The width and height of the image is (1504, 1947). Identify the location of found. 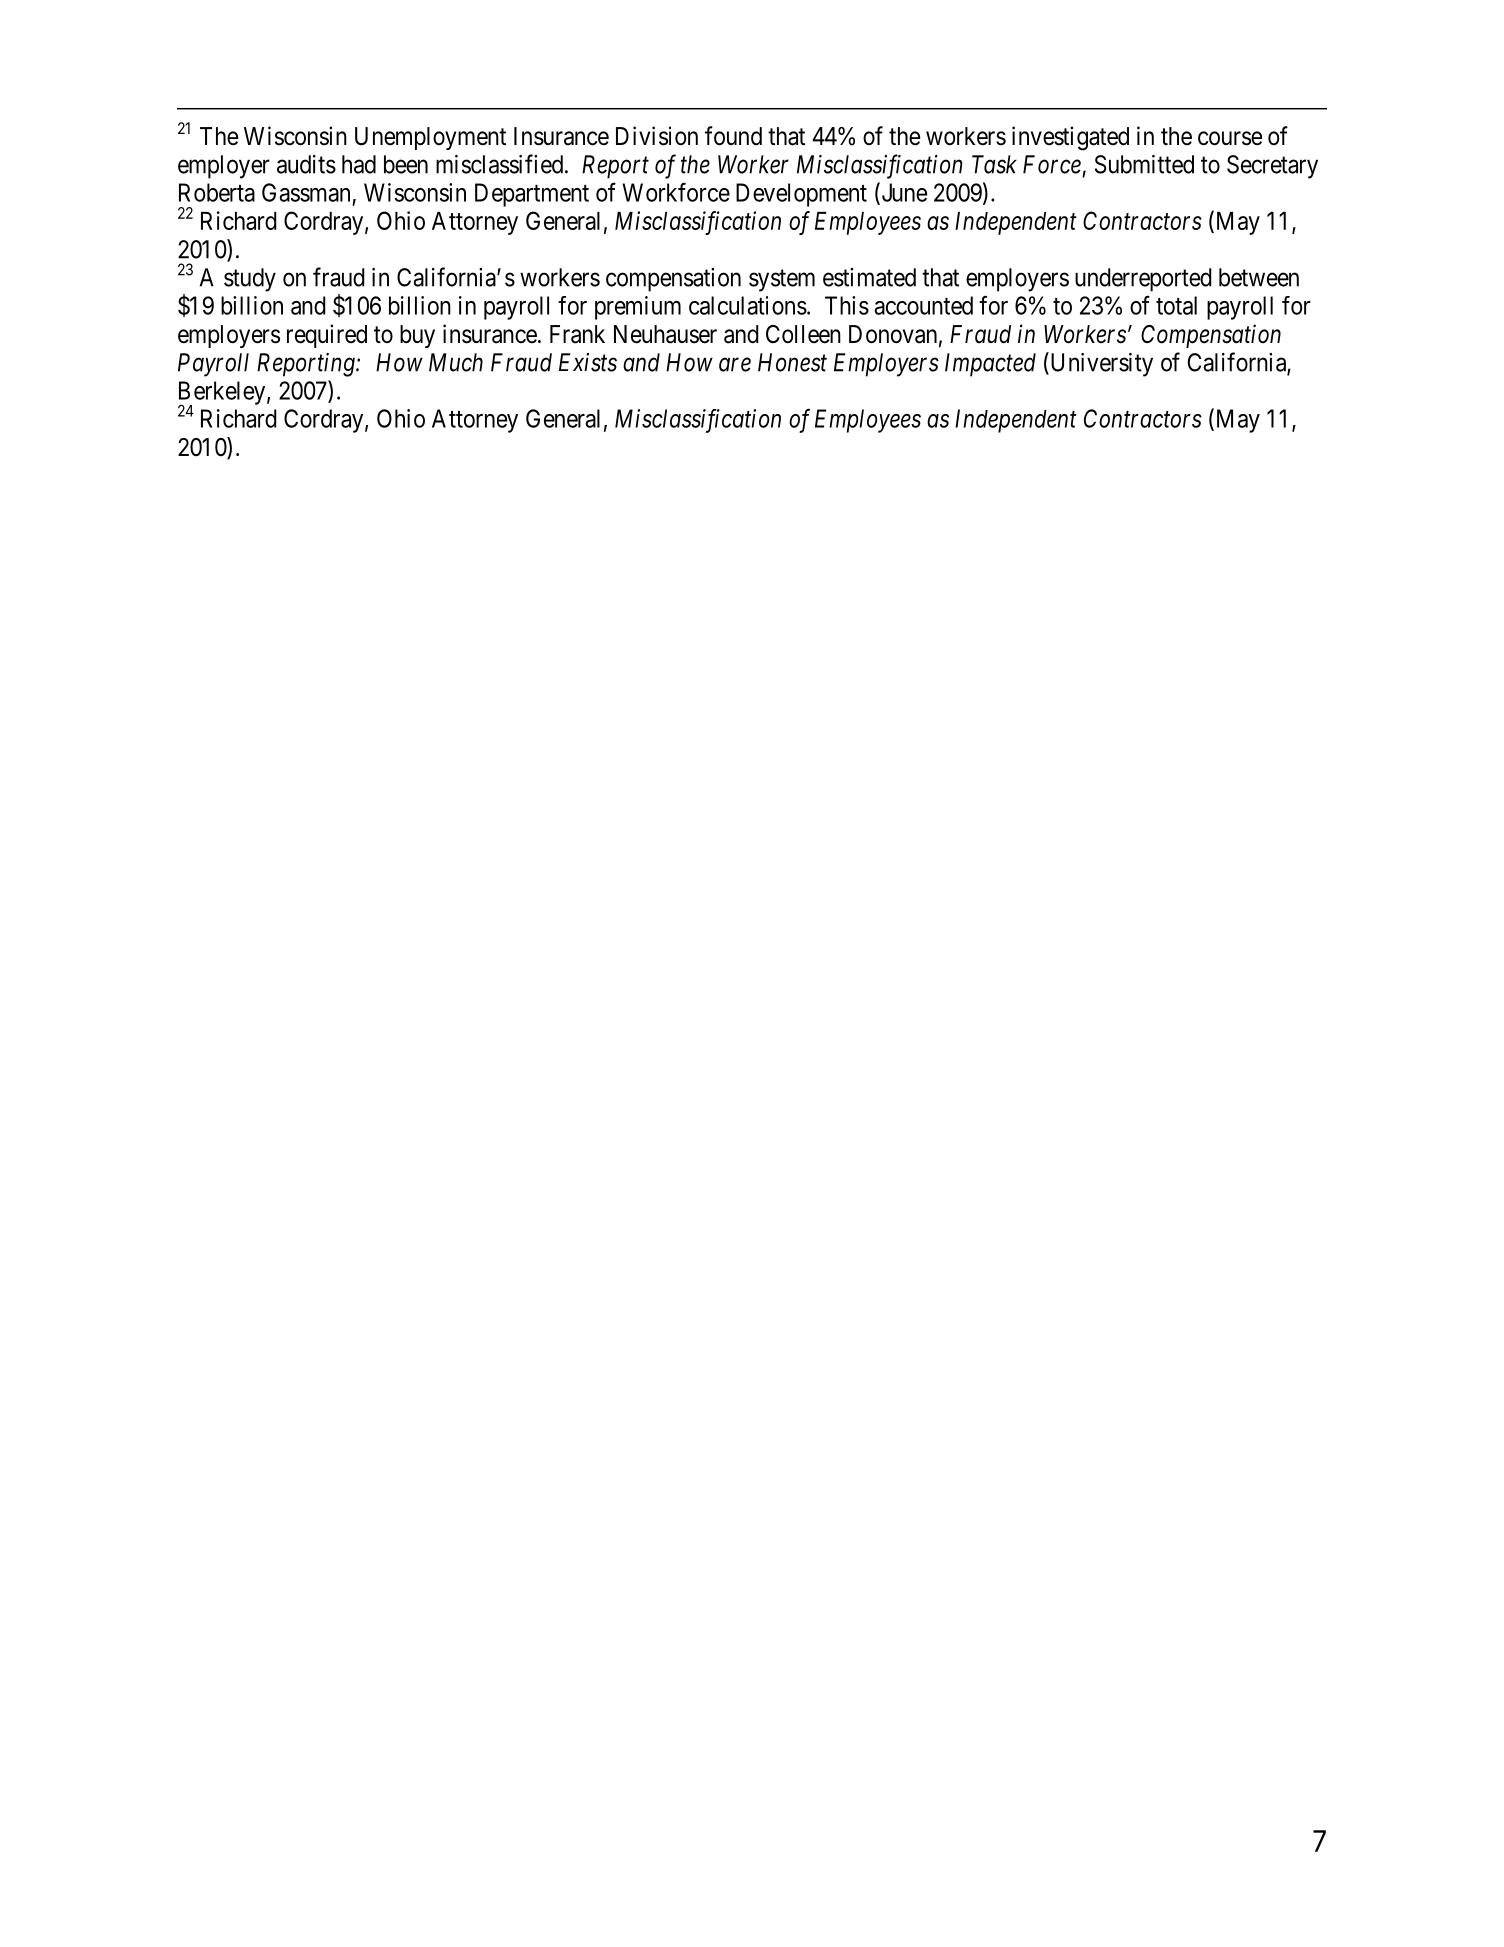
(733, 136).
